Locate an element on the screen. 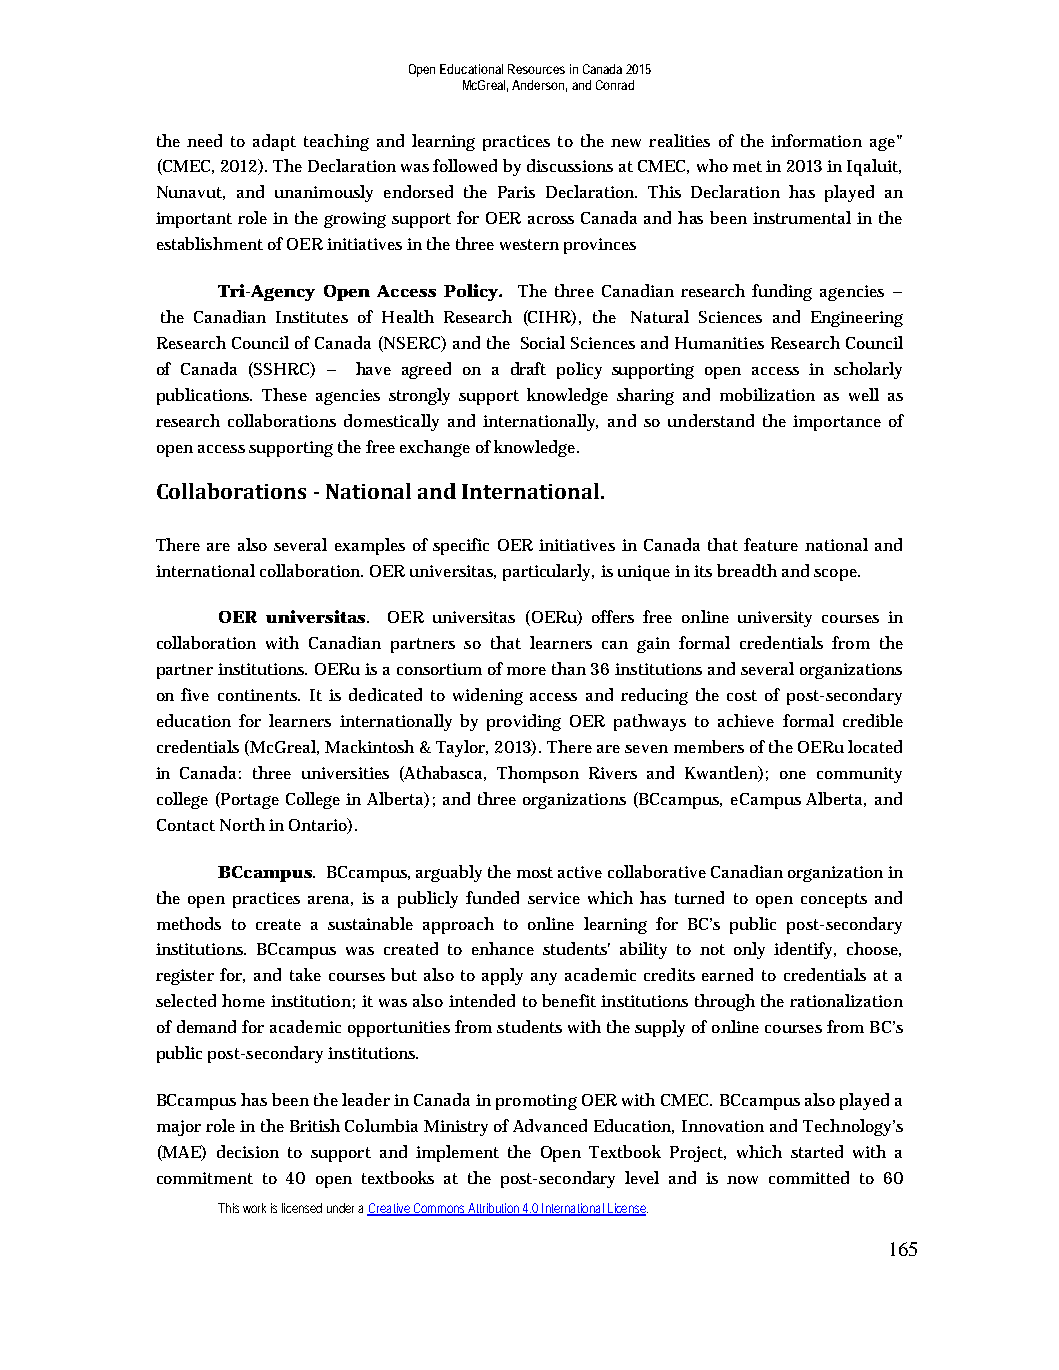  one is located at coordinates (793, 775).
